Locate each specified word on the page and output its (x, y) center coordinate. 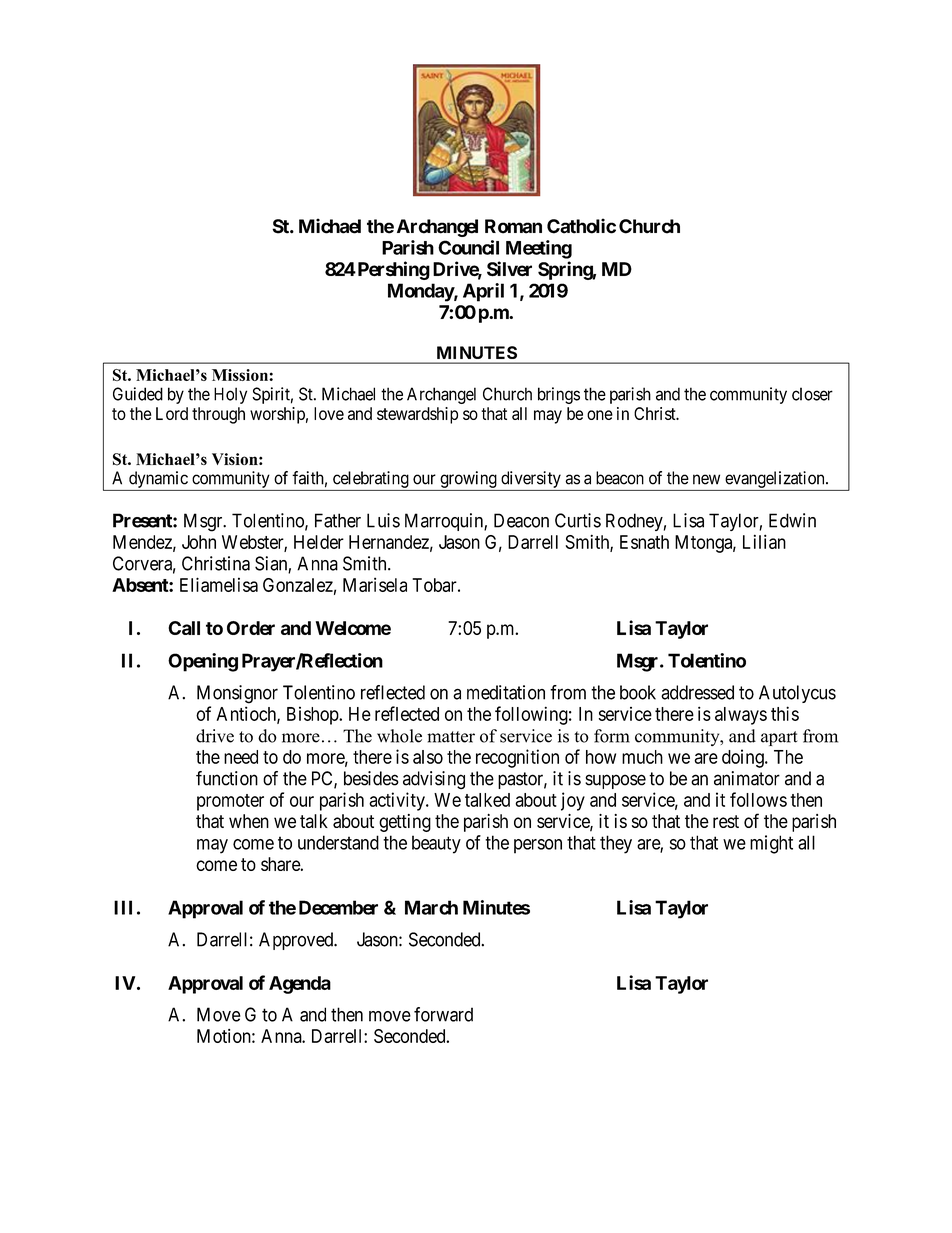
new (706, 479)
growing (468, 479)
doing (744, 758)
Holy (230, 395)
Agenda (300, 985)
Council (468, 247)
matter (451, 737)
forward (443, 1014)
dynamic (158, 479)
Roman (513, 226)
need (241, 757)
